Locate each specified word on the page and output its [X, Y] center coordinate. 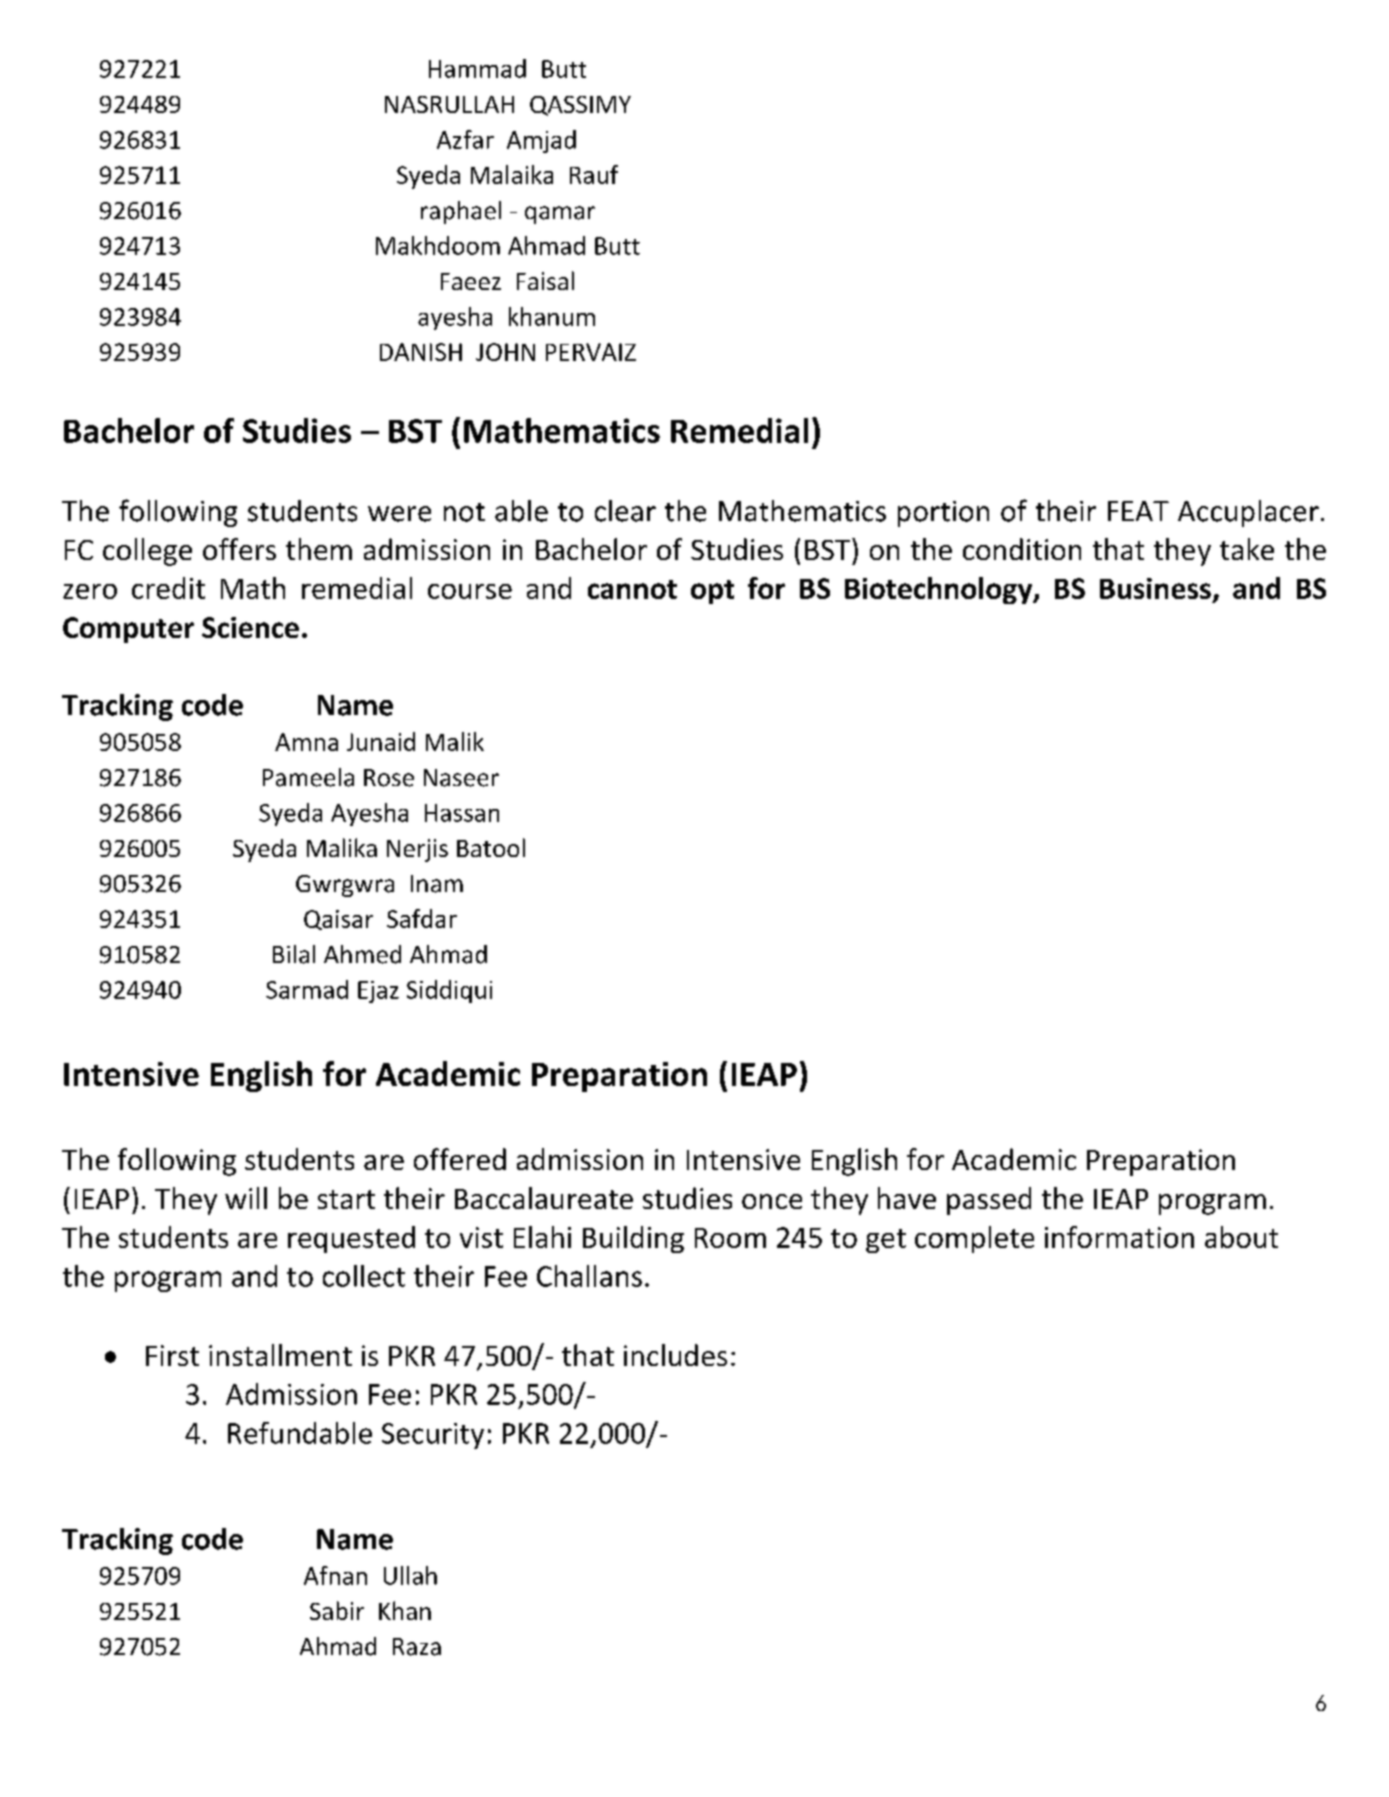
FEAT [1138, 511]
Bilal [294, 954]
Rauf [594, 174]
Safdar [422, 918]
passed [989, 1201]
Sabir [337, 1610]
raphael [461, 212]
